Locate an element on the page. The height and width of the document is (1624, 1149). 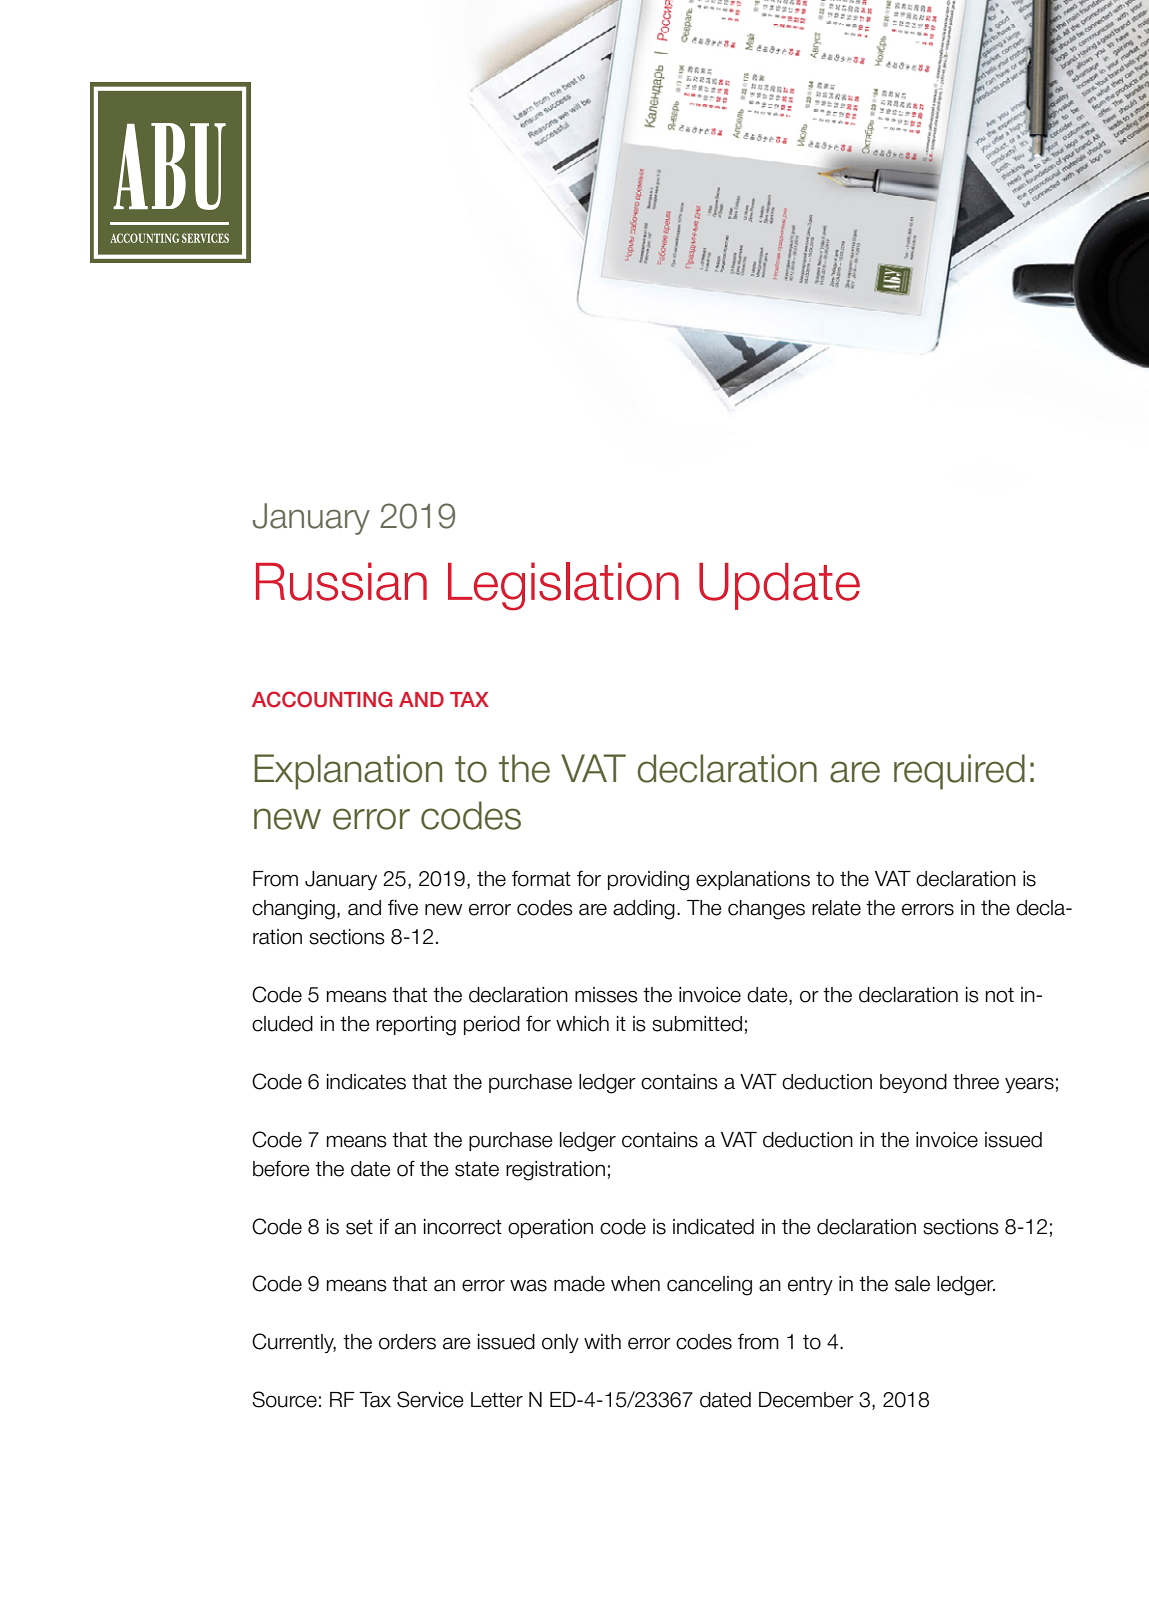
not is located at coordinates (1000, 995).
